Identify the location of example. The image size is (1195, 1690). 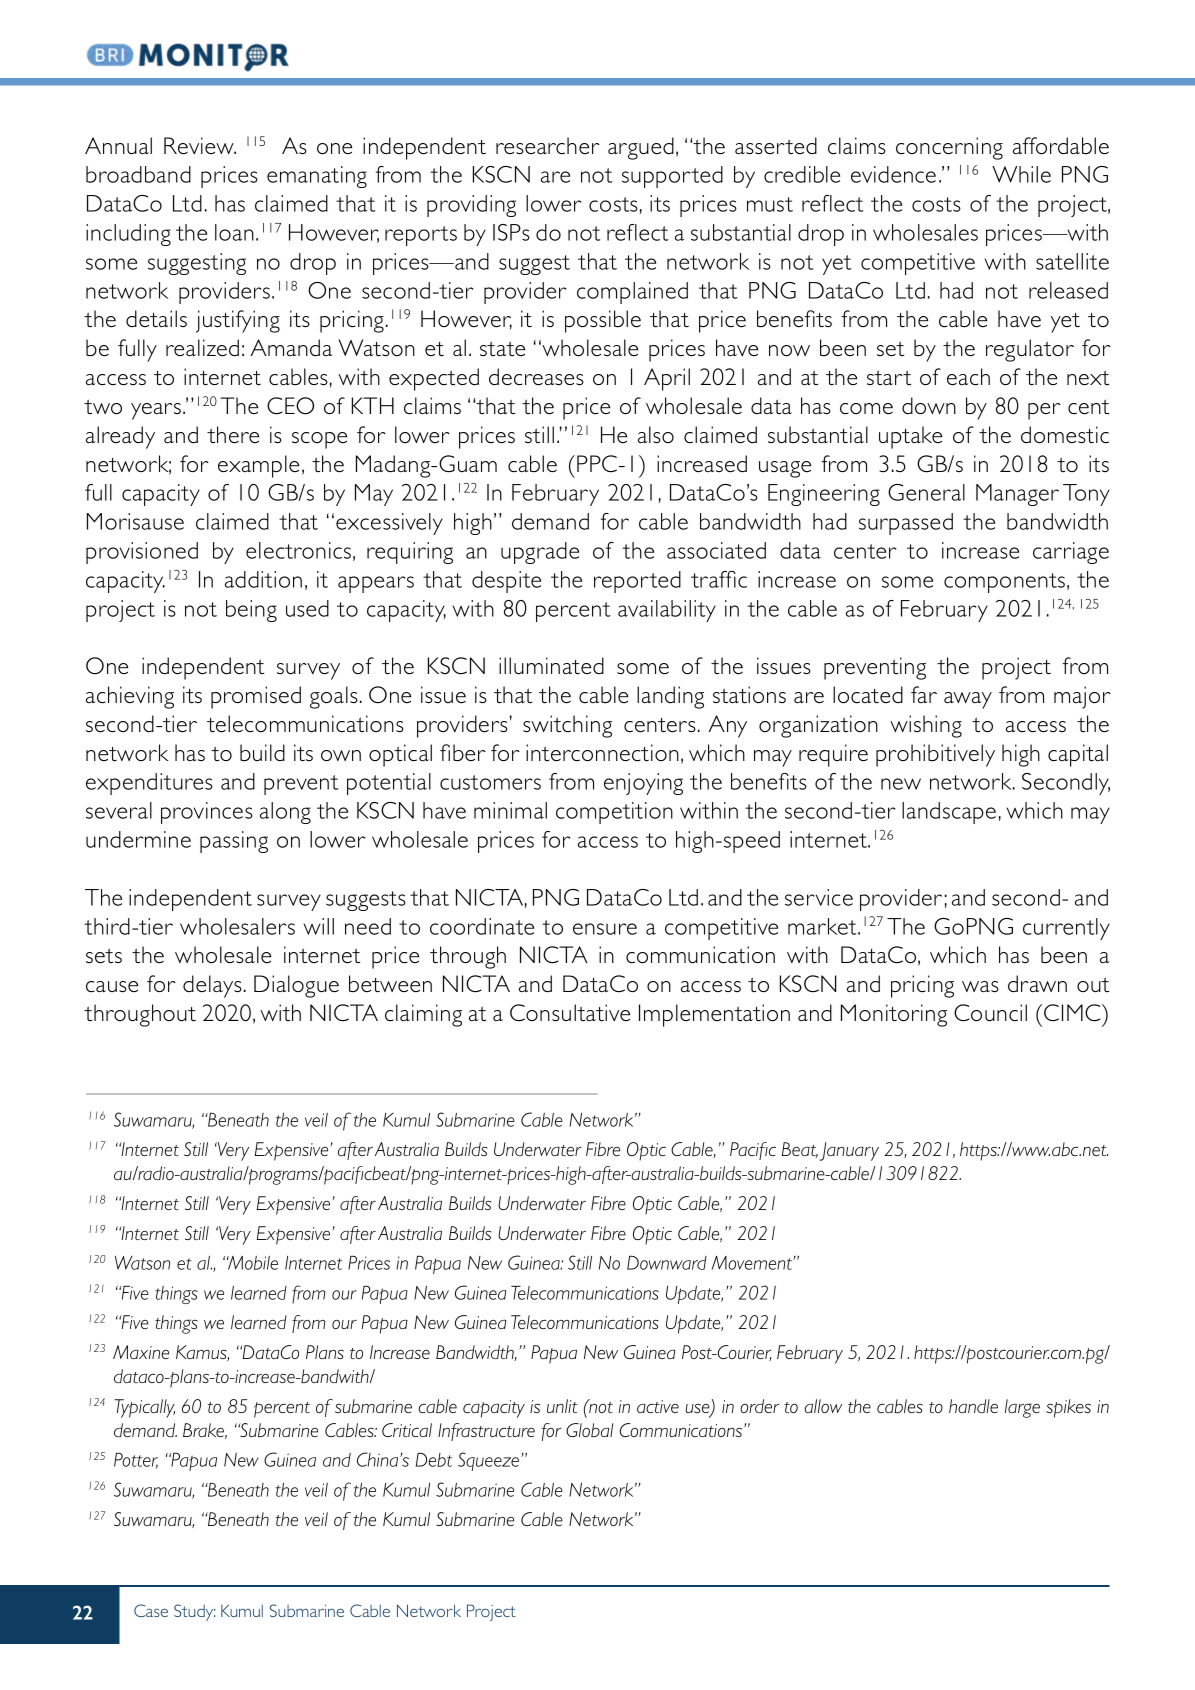
(258, 466).
